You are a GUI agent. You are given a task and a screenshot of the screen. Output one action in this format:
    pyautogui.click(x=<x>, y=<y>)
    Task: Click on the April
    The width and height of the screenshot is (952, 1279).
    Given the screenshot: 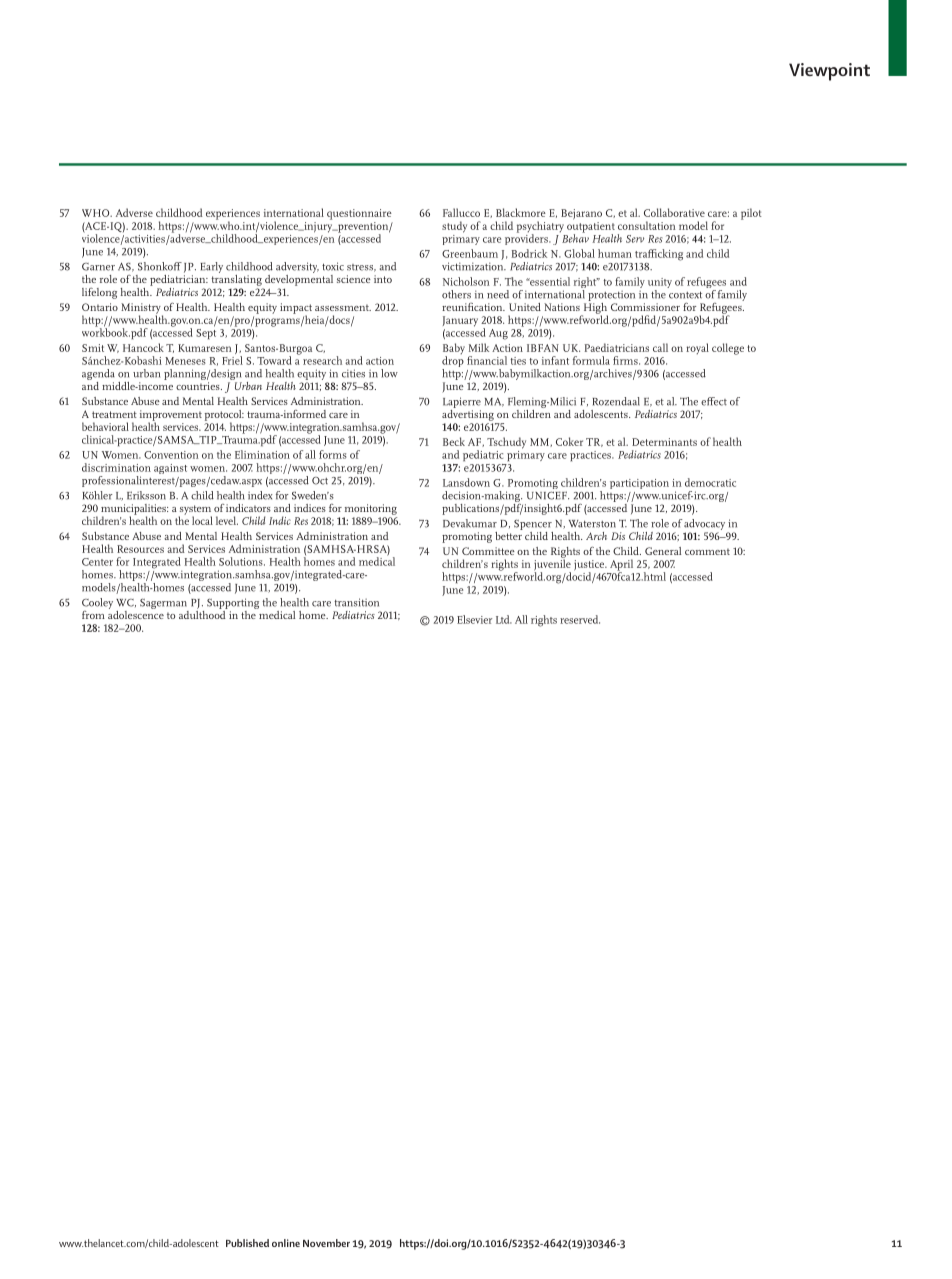 What is the action you would take?
    pyautogui.click(x=621, y=566)
